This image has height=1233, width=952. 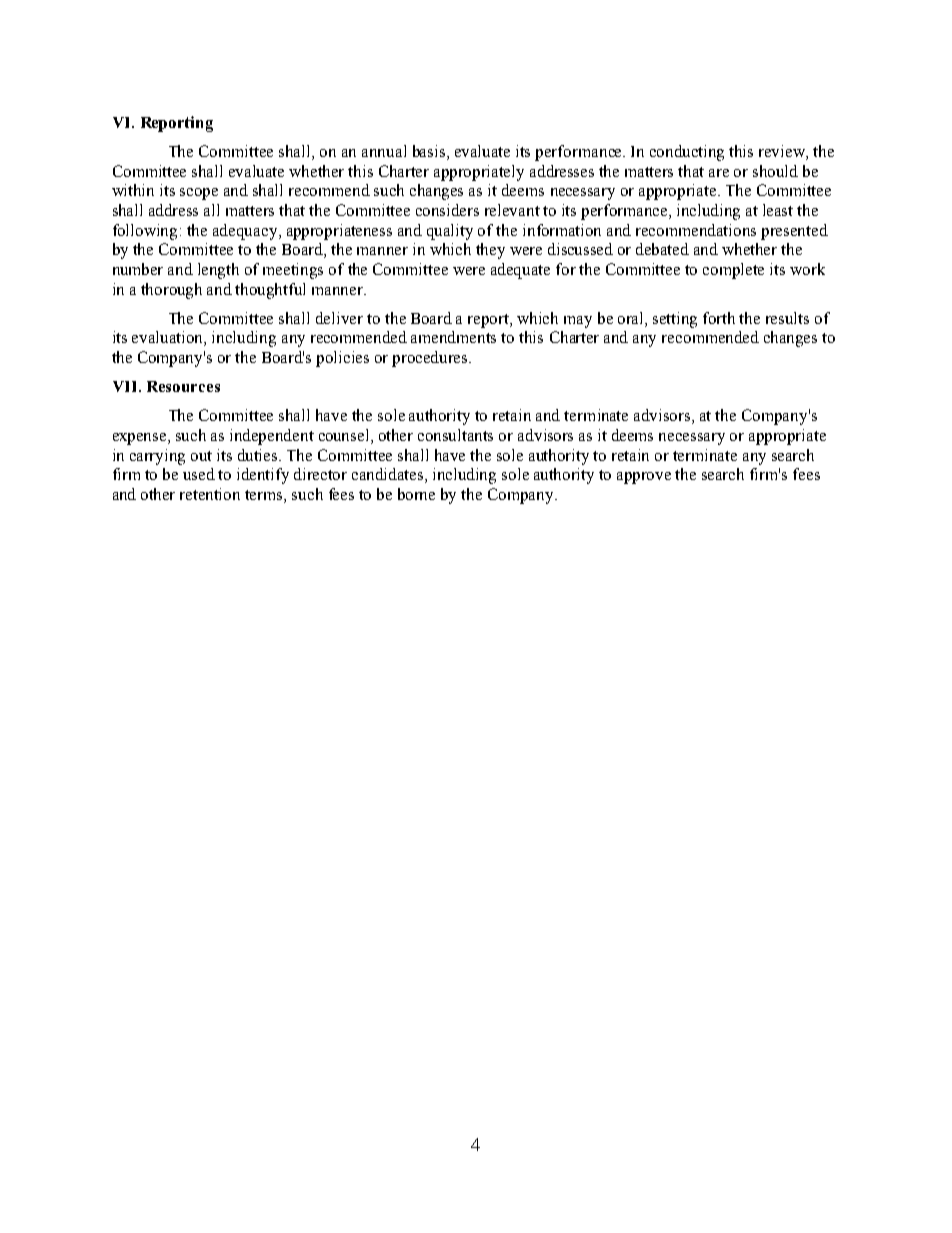 What do you see at coordinates (719, 173) in the image?
I see `are` at bounding box center [719, 173].
